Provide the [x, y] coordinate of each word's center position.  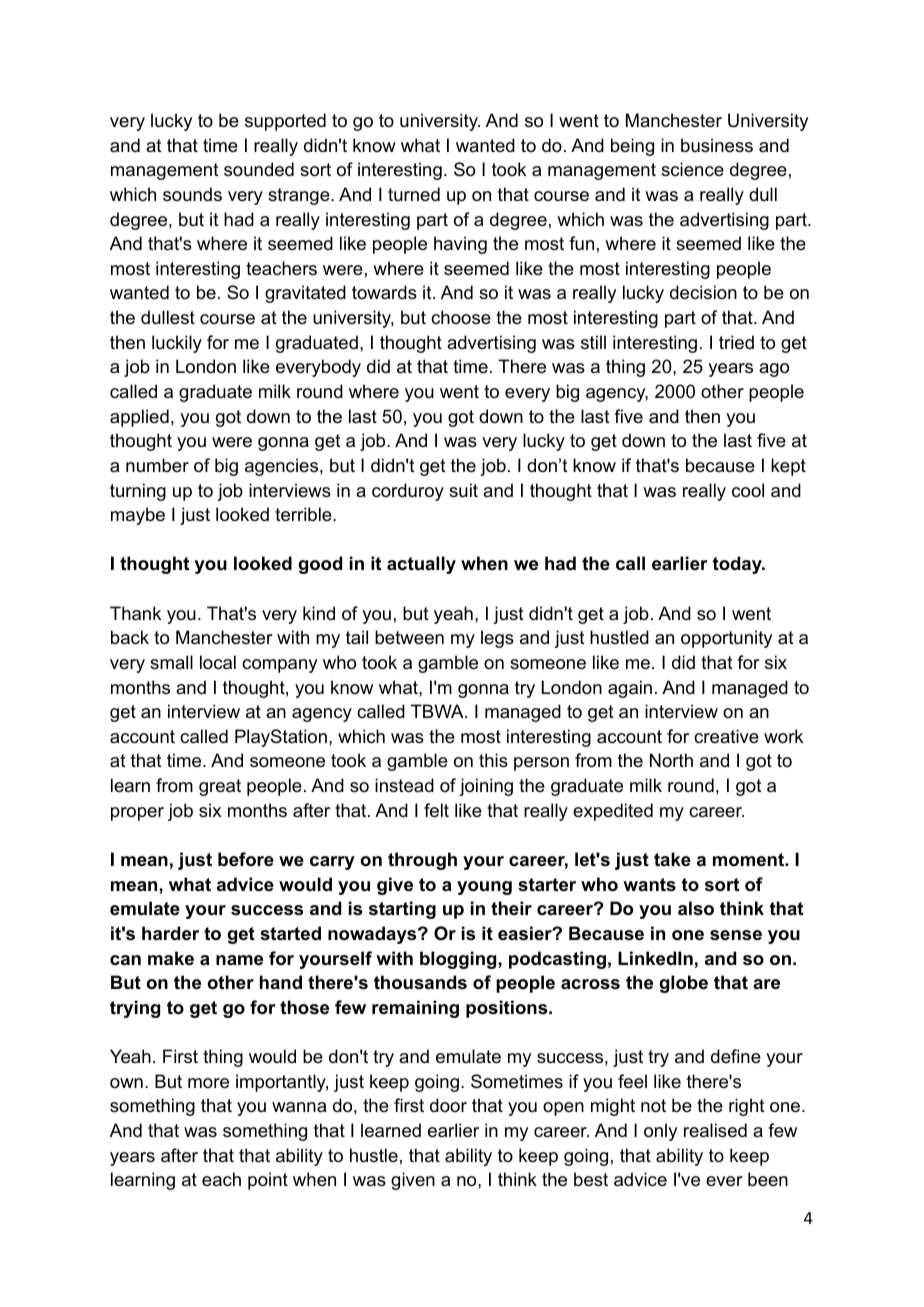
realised [715, 1130]
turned [414, 194]
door [448, 1105]
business [717, 145]
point [268, 1181]
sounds [192, 194]
